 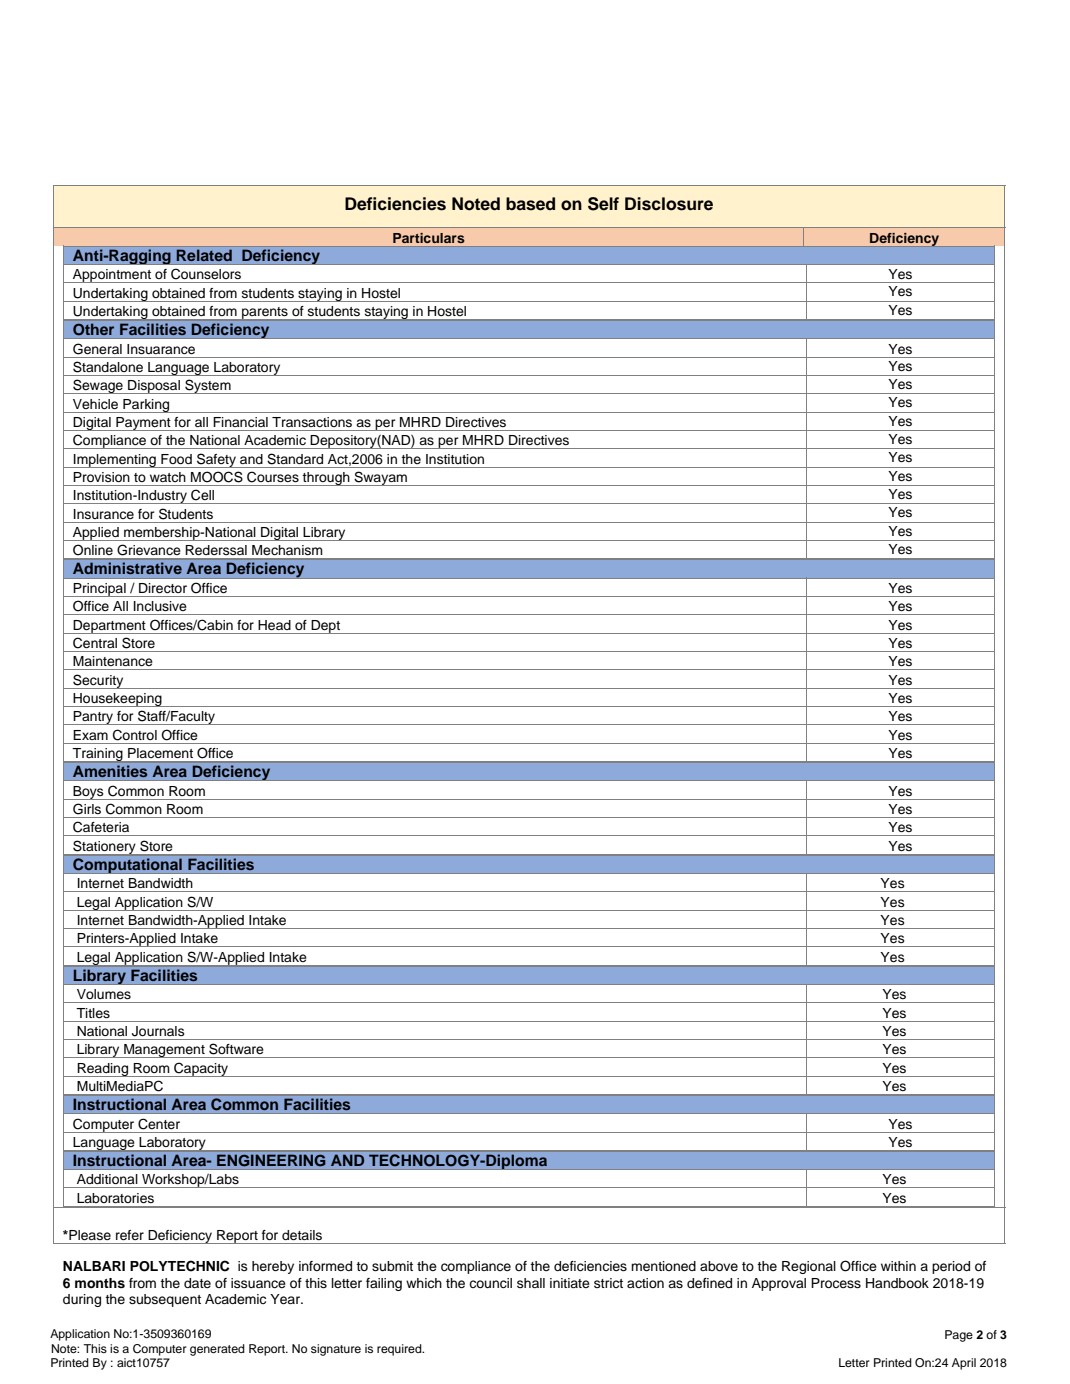 I want to click on Cell, so click(x=202, y=495).
